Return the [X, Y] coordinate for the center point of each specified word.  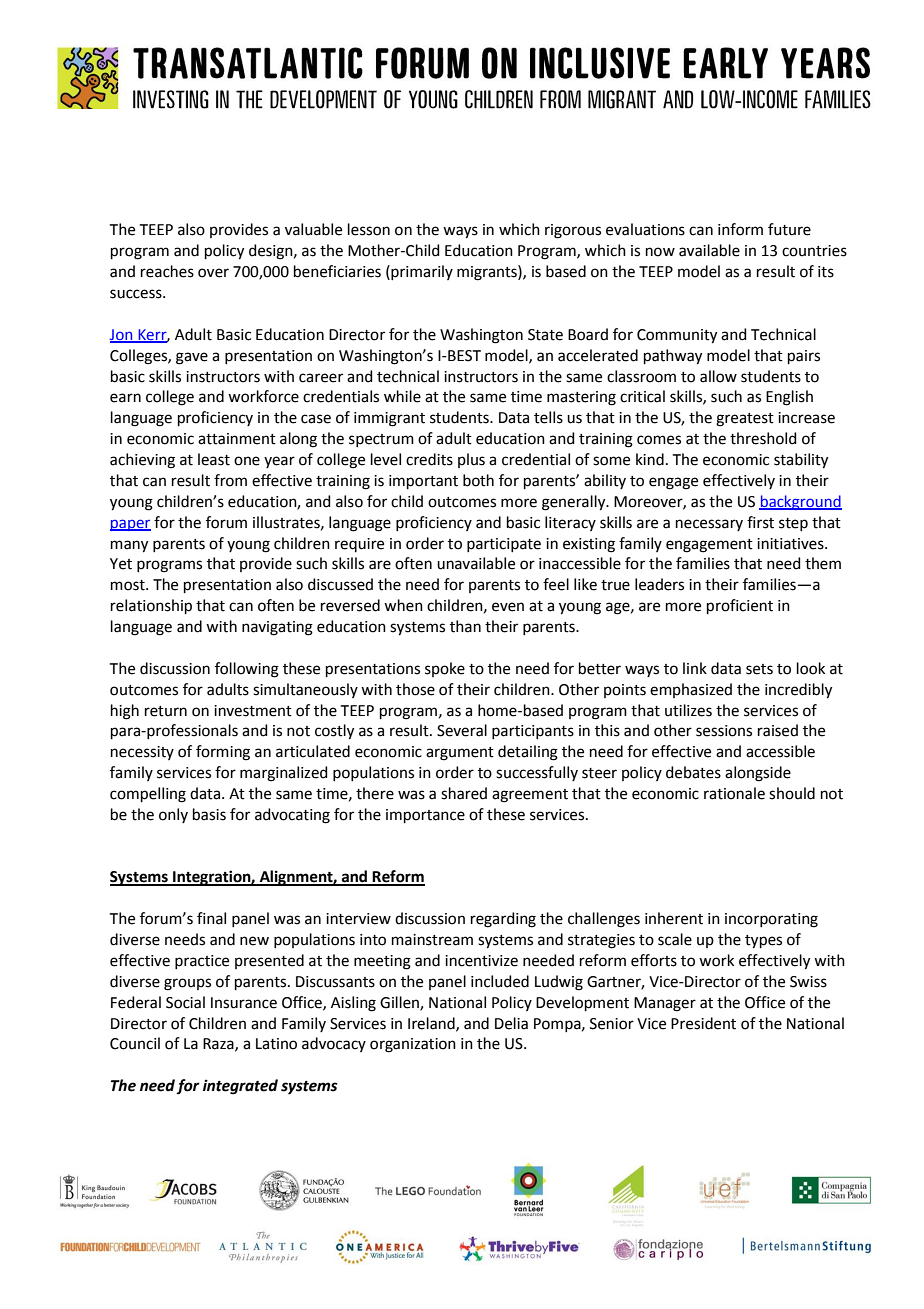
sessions [724, 731]
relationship [151, 606]
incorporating [771, 920]
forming [223, 753]
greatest [745, 420]
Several [462, 730]
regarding [503, 920]
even [508, 607]
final [211, 918]
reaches [167, 271]
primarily [421, 272]
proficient [740, 606]
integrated [240, 1087]
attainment [237, 439]
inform [740, 229]
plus [471, 460]
